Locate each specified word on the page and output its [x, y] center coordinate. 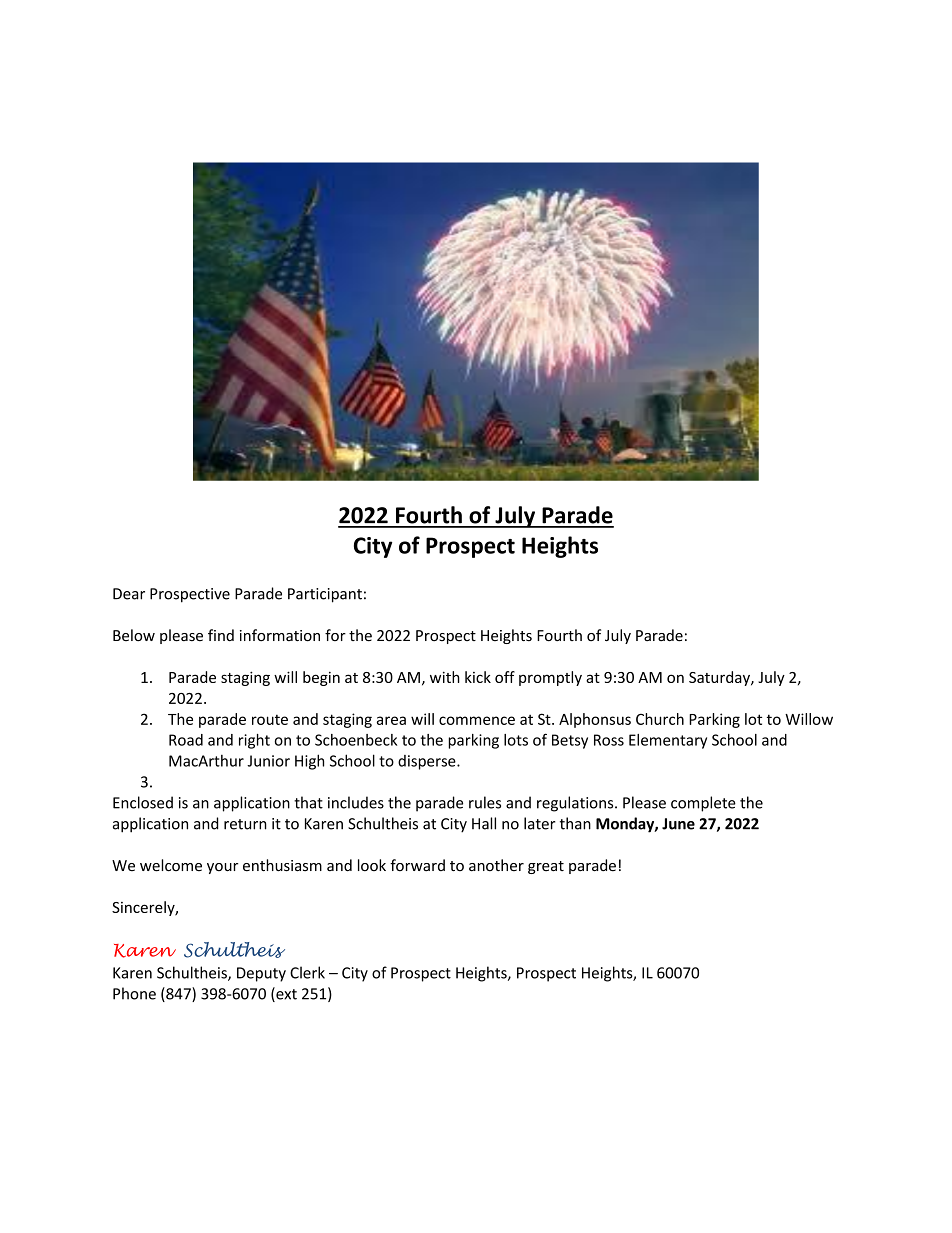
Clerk [307, 972]
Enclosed [143, 802]
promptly [550, 678]
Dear [129, 594]
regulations [576, 804]
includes [356, 802]
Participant [325, 595]
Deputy [261, 974]
